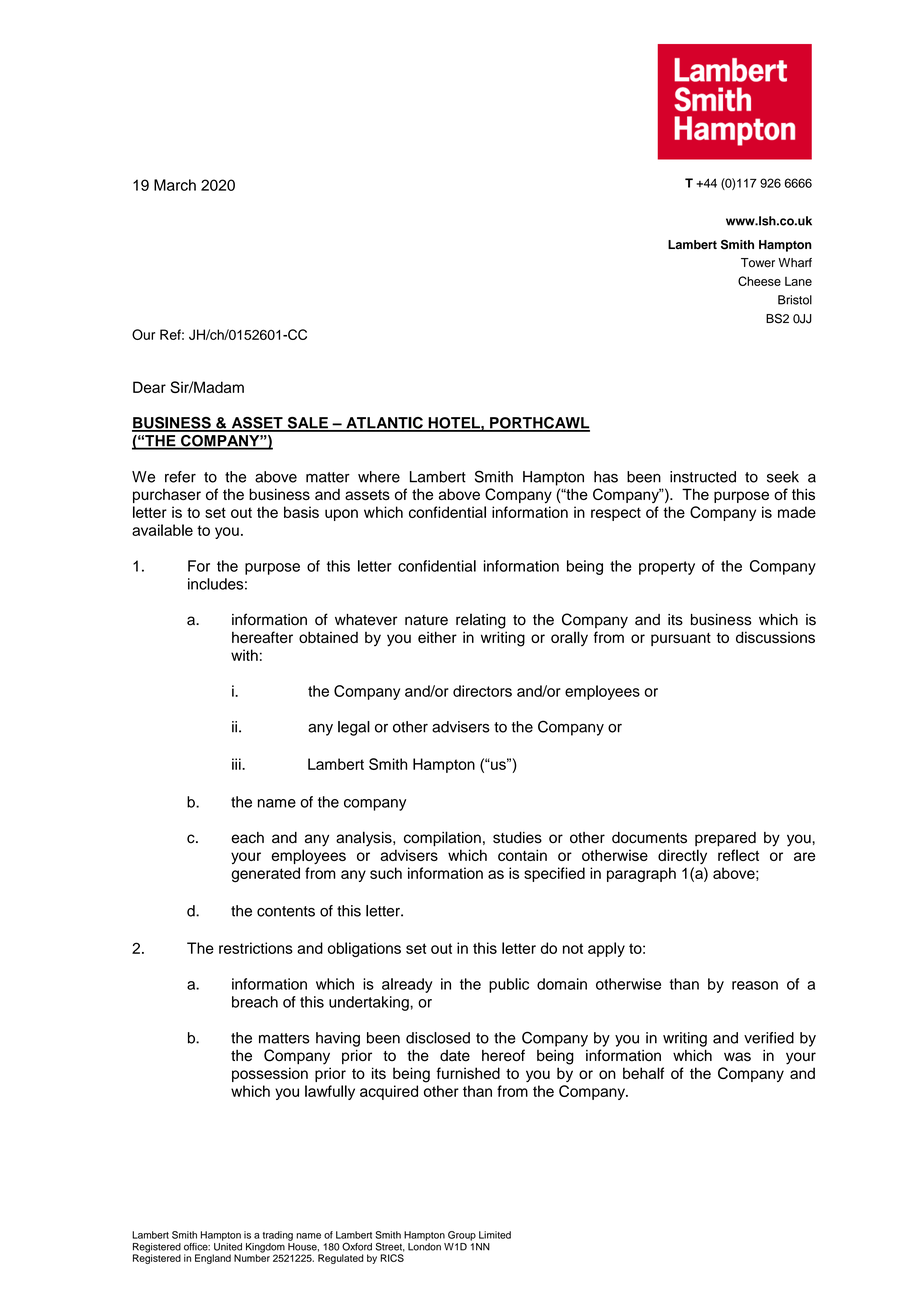 The image size is (924, 1308). Describe the element at coordinates (758, 263) in the screenshot. I see `Tower` at that location.
